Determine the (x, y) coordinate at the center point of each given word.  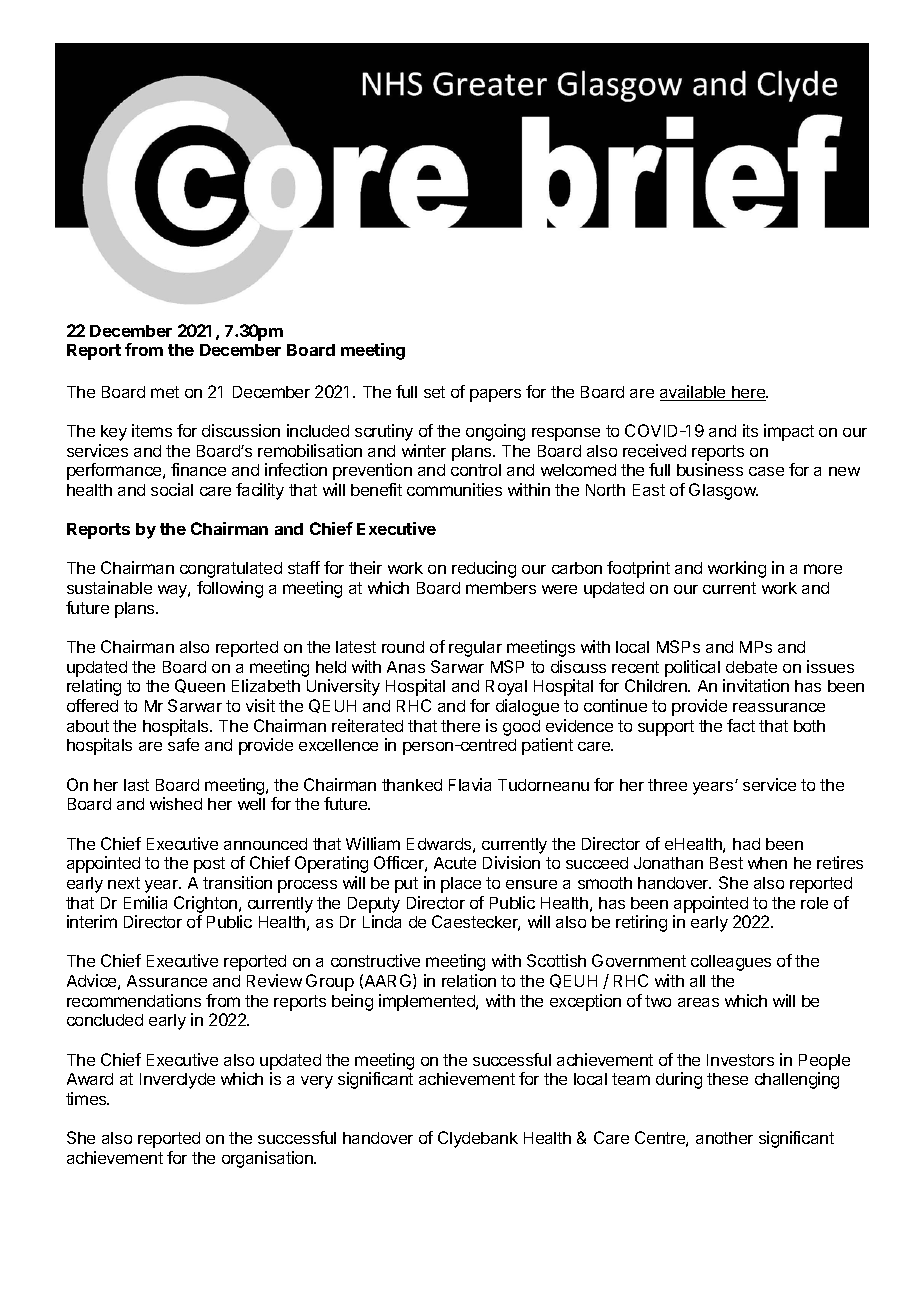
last (136, 785)
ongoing (495, 432)
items (152, 430)
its (750, 430)
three (667, 785)
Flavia (470, 784)
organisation (268, 1159)
